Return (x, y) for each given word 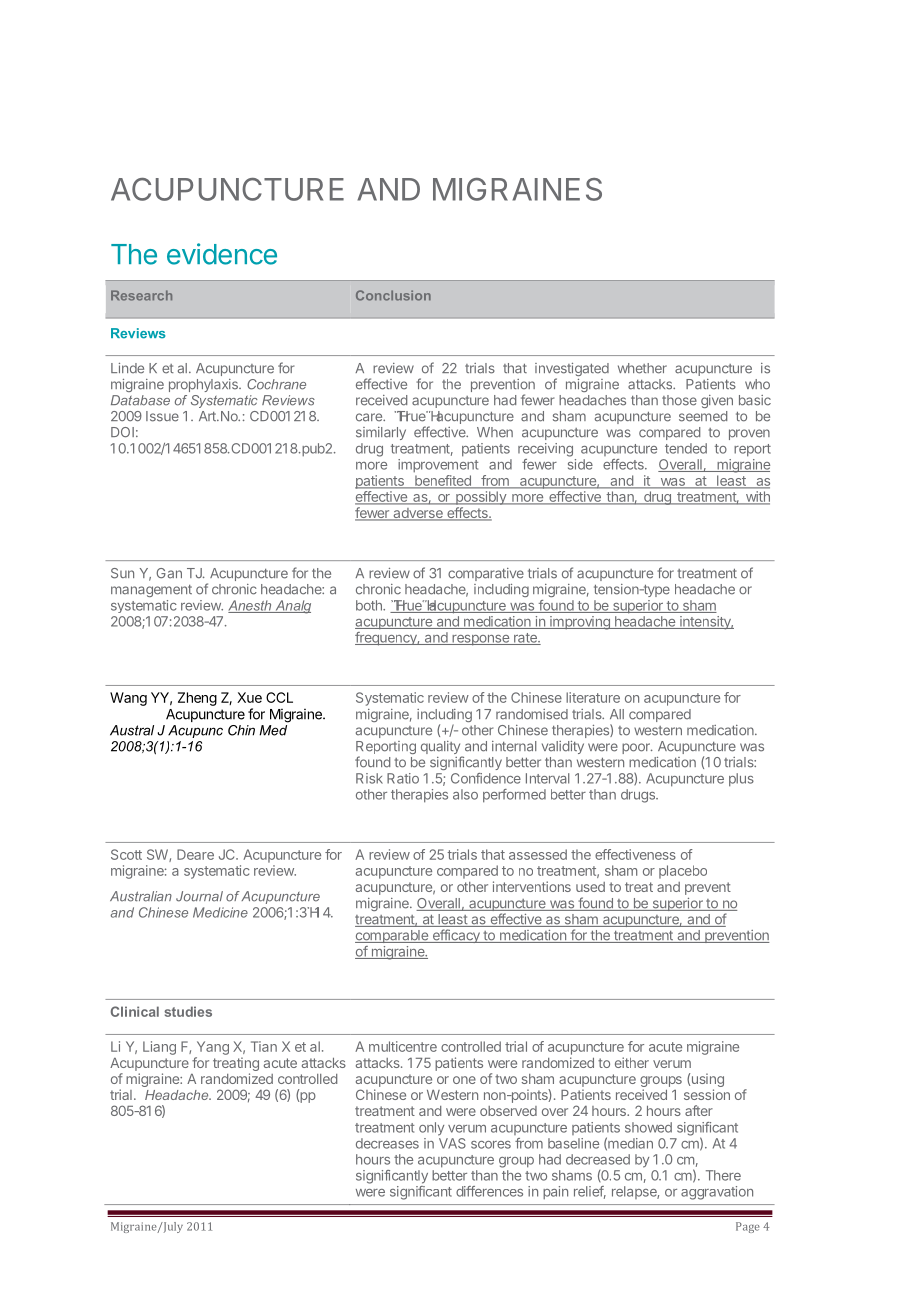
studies (188, 1011)
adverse (418, 514)
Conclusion (393, 295)
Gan (169, 573)
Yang (213, 1048)
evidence (222, 254)
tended (686, 448)
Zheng (197, 699)
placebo (683, 872)
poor (637, 748)
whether (642, 368)
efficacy (456, 936)
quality (441, 749)
